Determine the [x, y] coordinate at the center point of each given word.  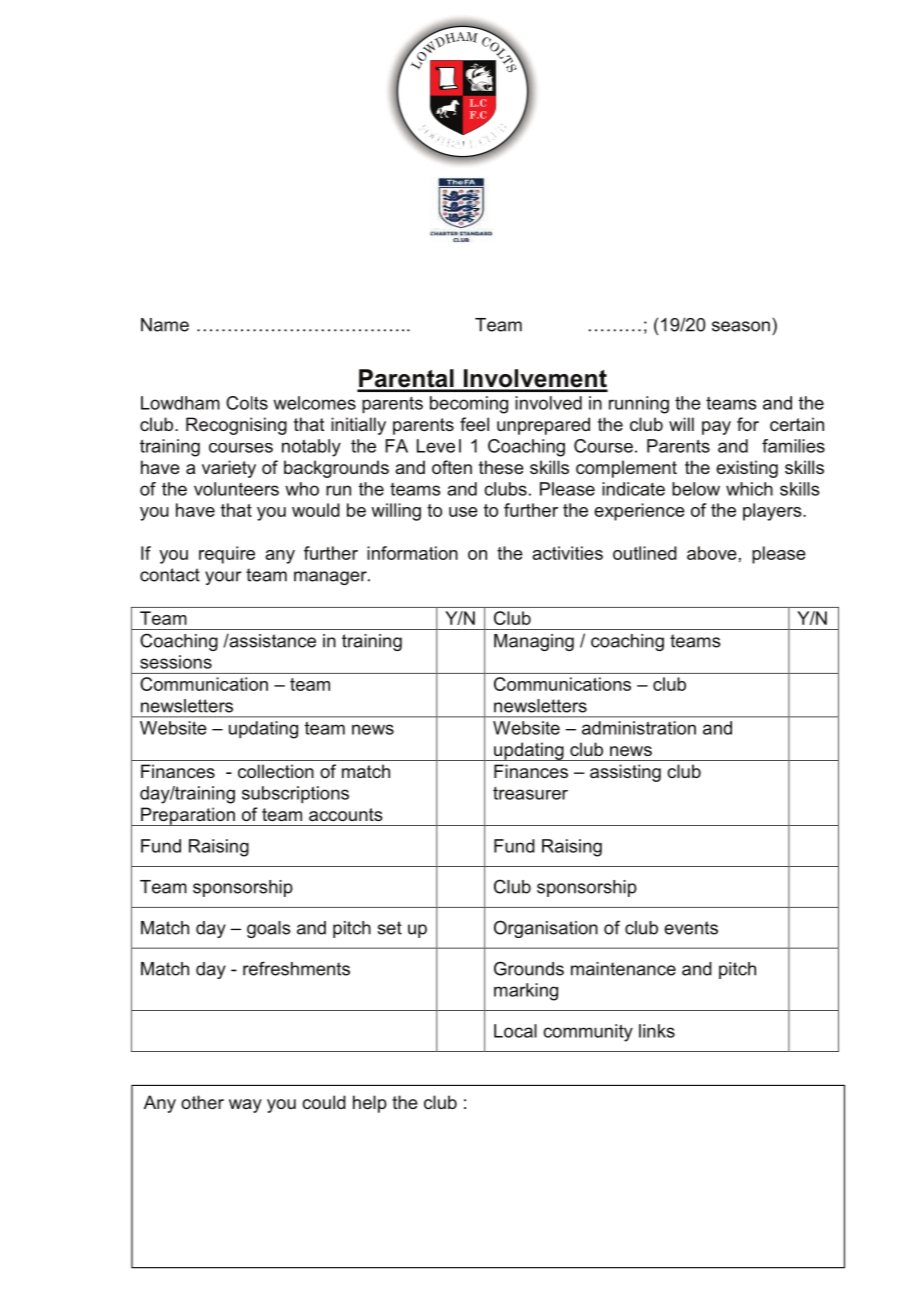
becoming [469, 405]
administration [639, 728]
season [741, 326]
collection [276, 771]
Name [165, 325]
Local [515, 1031]
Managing [534, 642]
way [245, 1106]
